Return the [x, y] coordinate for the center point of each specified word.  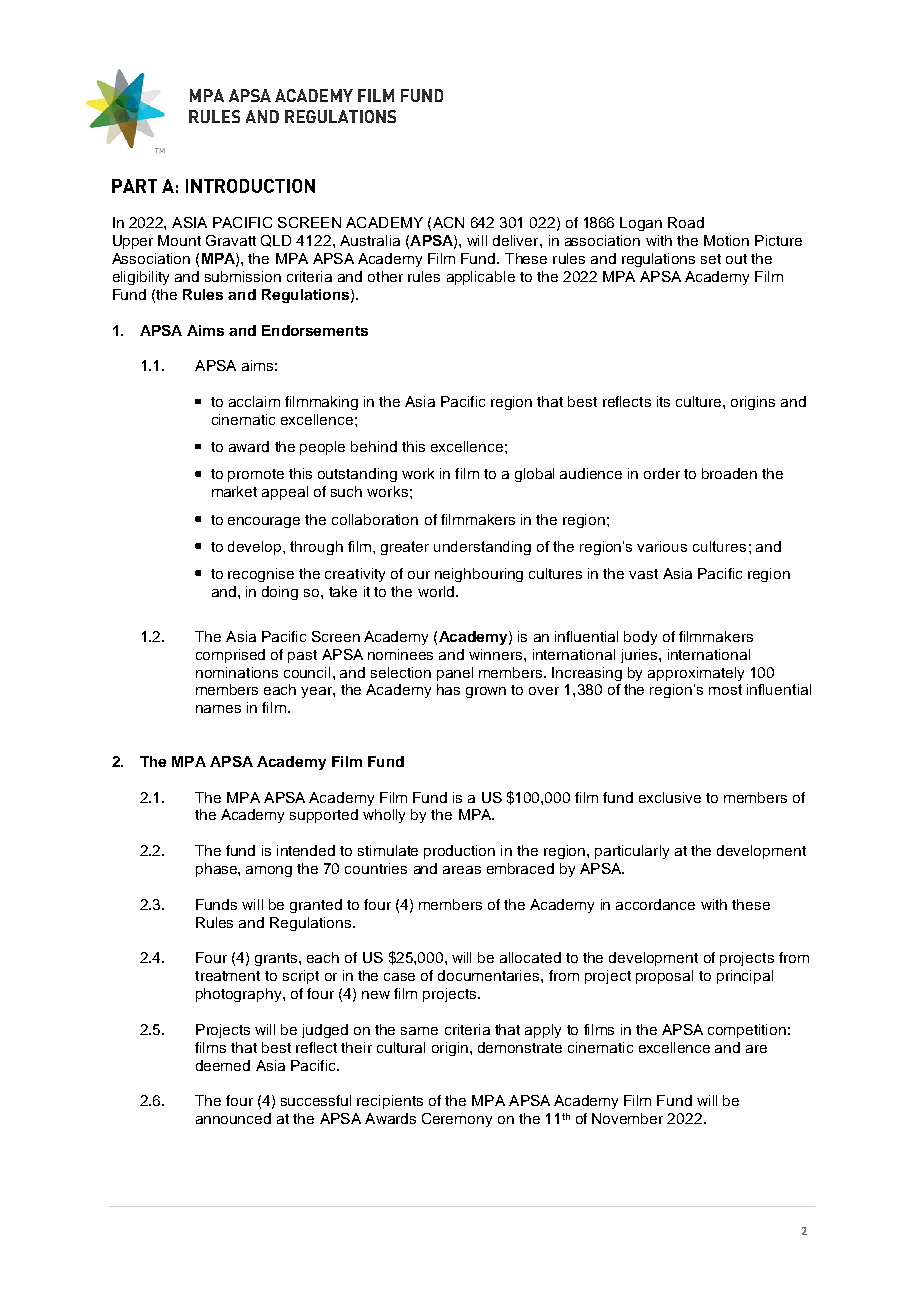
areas [462, 870]
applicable [481, 278]
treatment [227, 976]
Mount [179, 240]
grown [486, 692]
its [663, 401]
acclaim [254, 401]
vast [643, 574]
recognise [261, 575]
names [218, 709]
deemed [223, 1065]
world [436, 591]
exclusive [670, 797]
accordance [655, 904]
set [711, 259]
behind [374, 446]
